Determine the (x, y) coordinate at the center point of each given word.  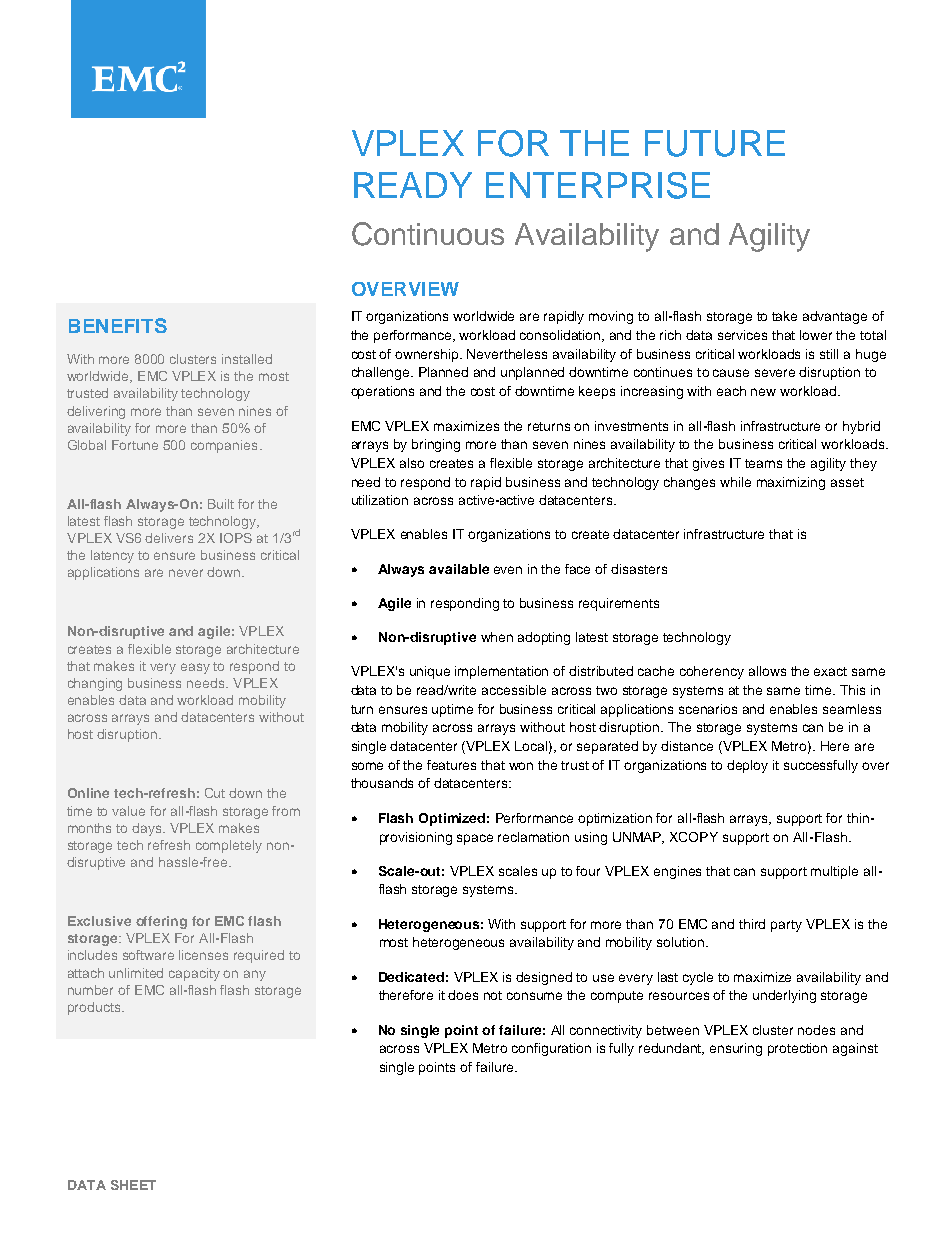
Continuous (428, 234)
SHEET (133, 1185)
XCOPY (694, 837)
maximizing (791, 483)
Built (221, 504)
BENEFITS (118, 325)
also (412, 463)
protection (797, 1049)
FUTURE (715, 143)
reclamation (533, 837)
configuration (551, 1049)
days (148, 829)
